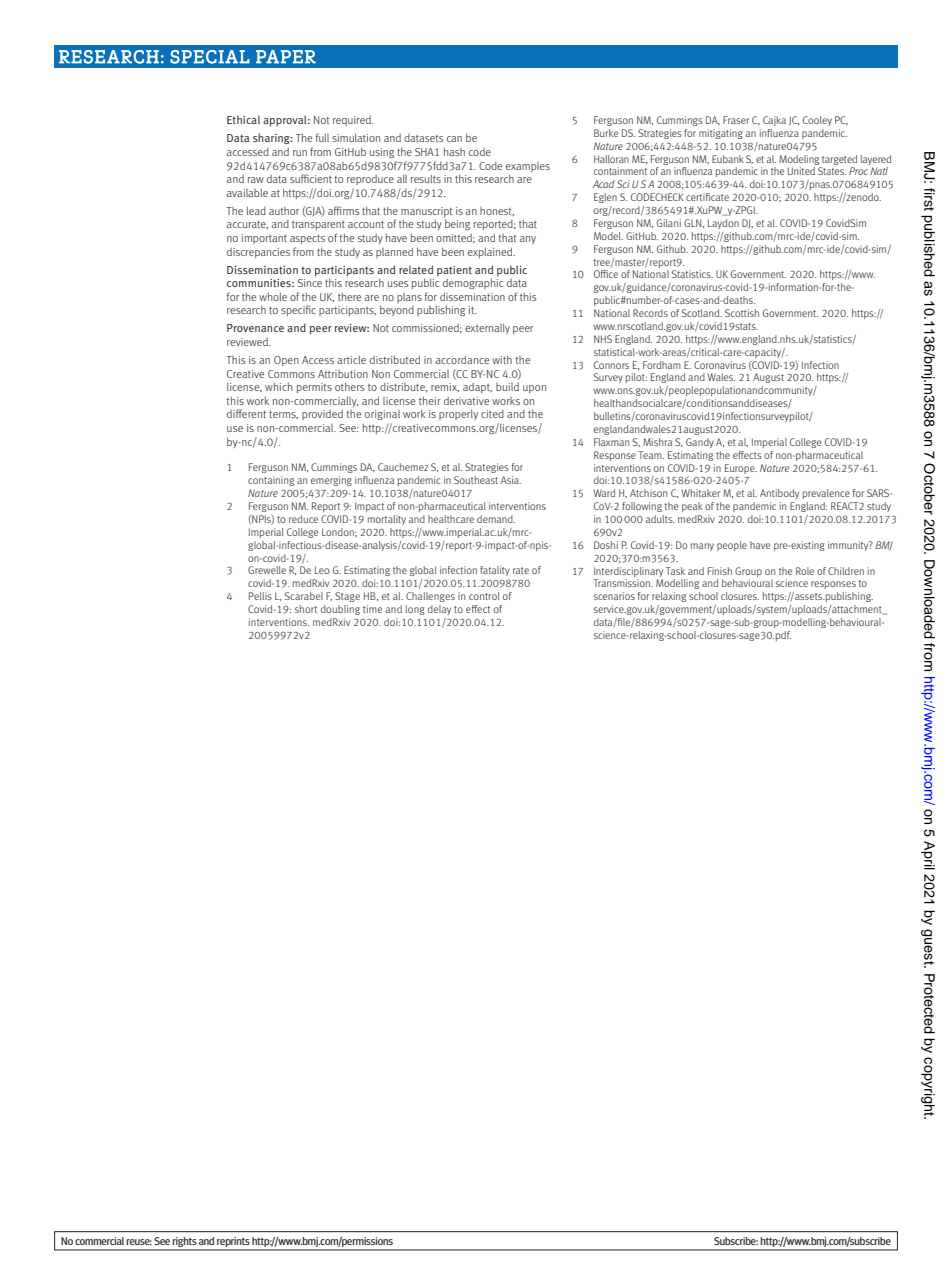  Describe the element at coordinates (805, 571) in the page. I see `Role` at that location.
